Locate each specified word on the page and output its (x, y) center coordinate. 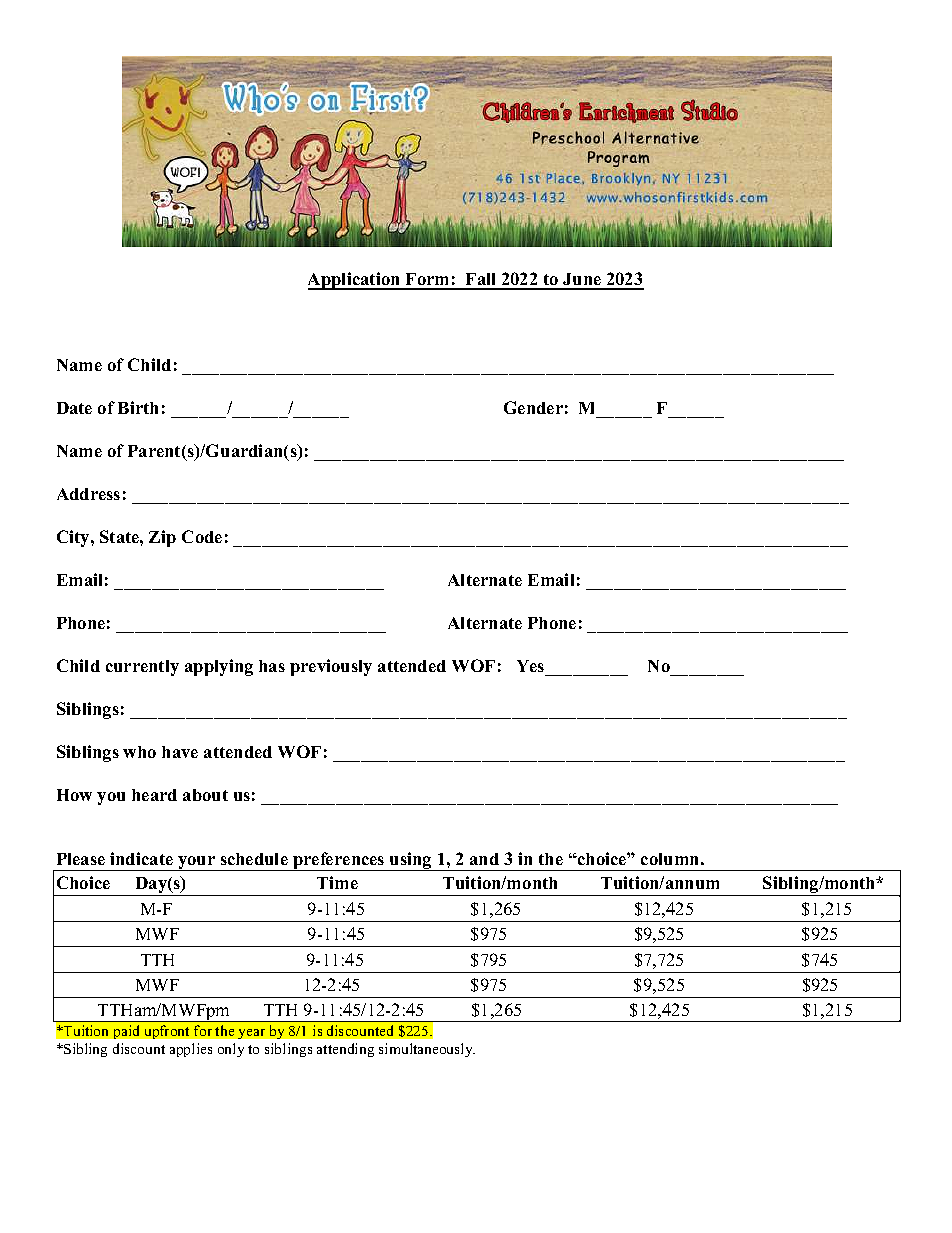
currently (142, 668)
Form (428, 281)
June (582, 281)
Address (88, 494)
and (484, 859)
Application (355, 281)
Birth (138, 407)
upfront (167, 1032)
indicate (141, 858)
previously (331, 667)
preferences (339, 861)
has (272, 666)
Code (202, 536)
